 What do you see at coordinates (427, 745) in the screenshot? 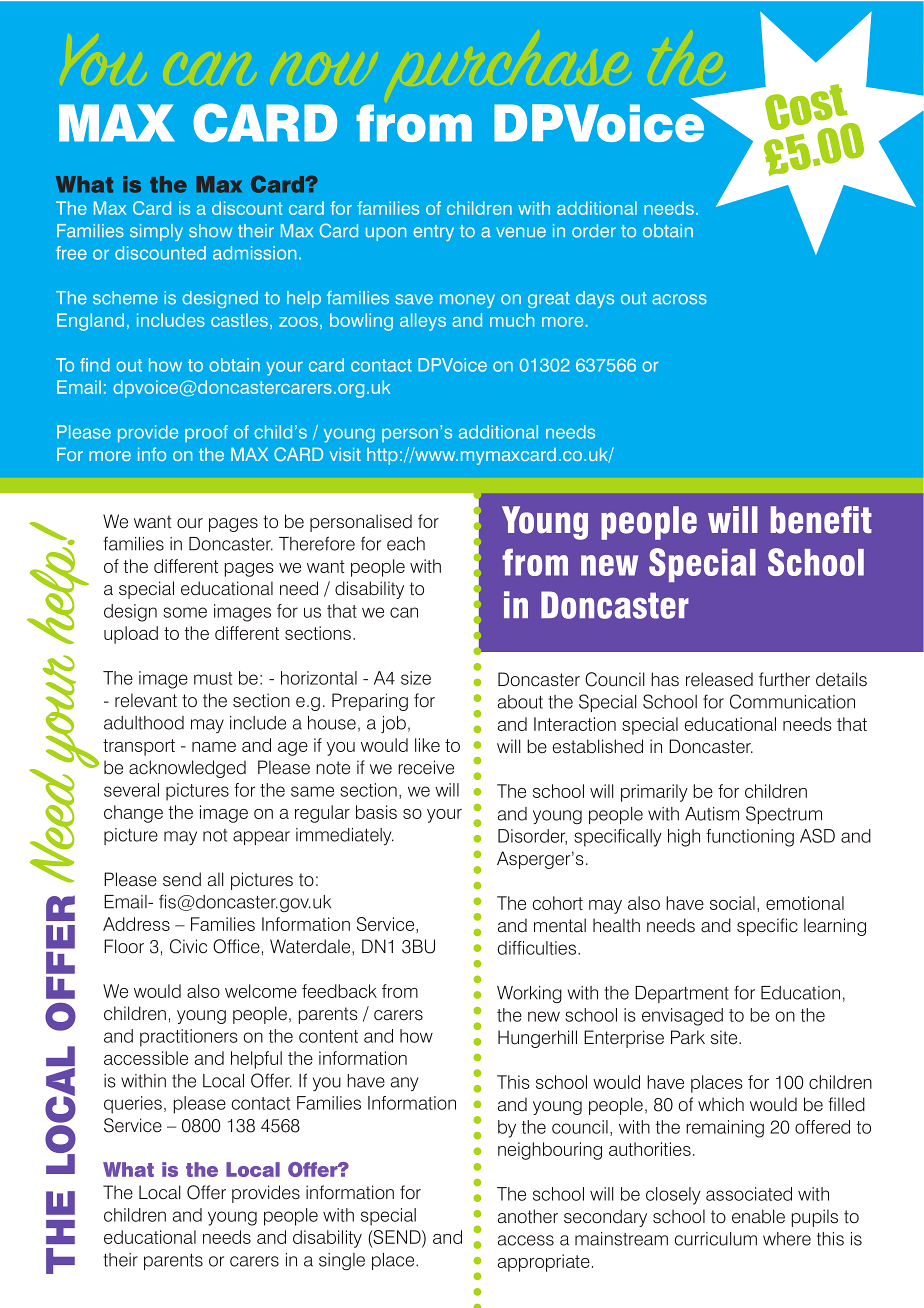
I see `like` at bounding box center [427, 745].
